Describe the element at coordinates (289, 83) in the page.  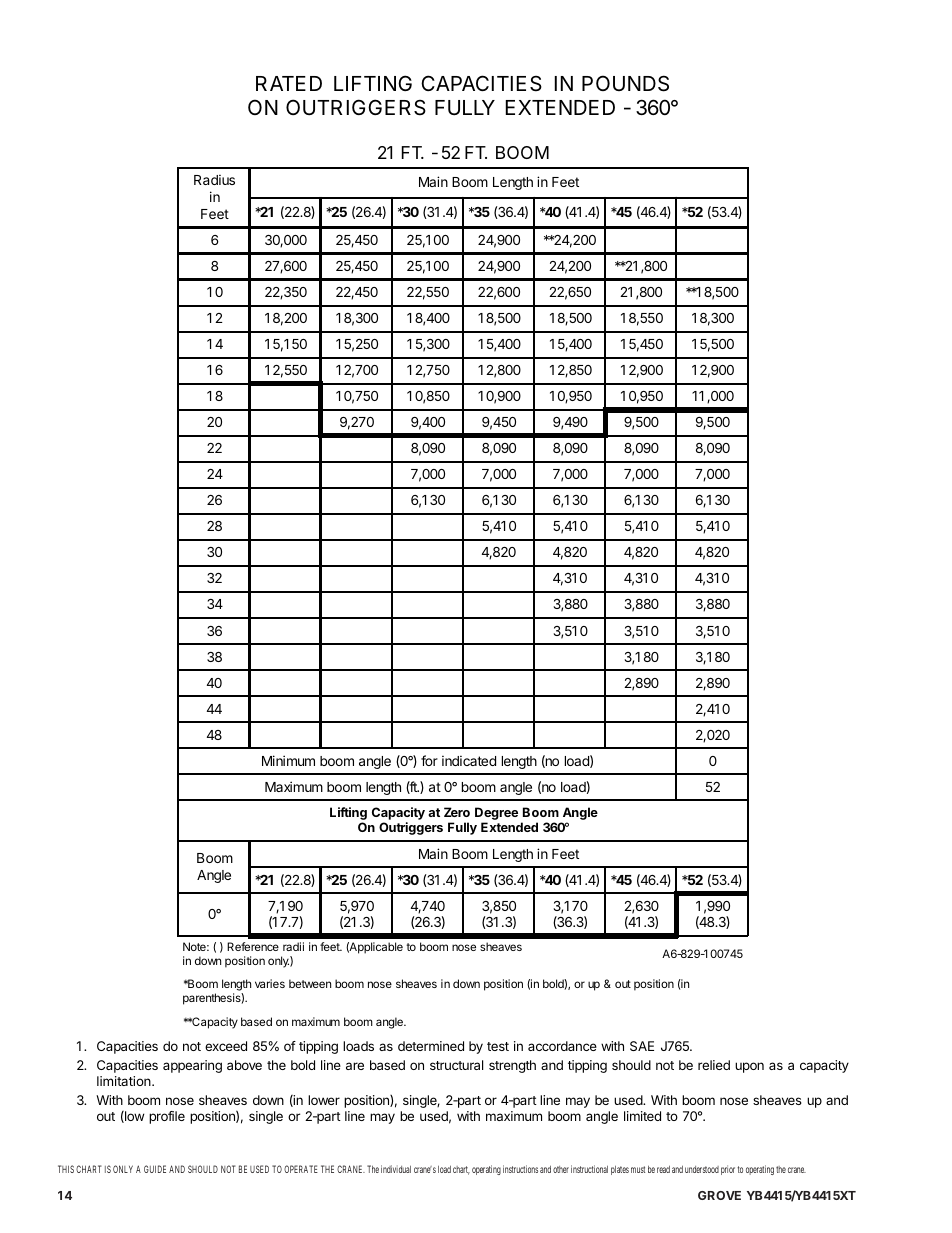
I see `RATED` at that location.
